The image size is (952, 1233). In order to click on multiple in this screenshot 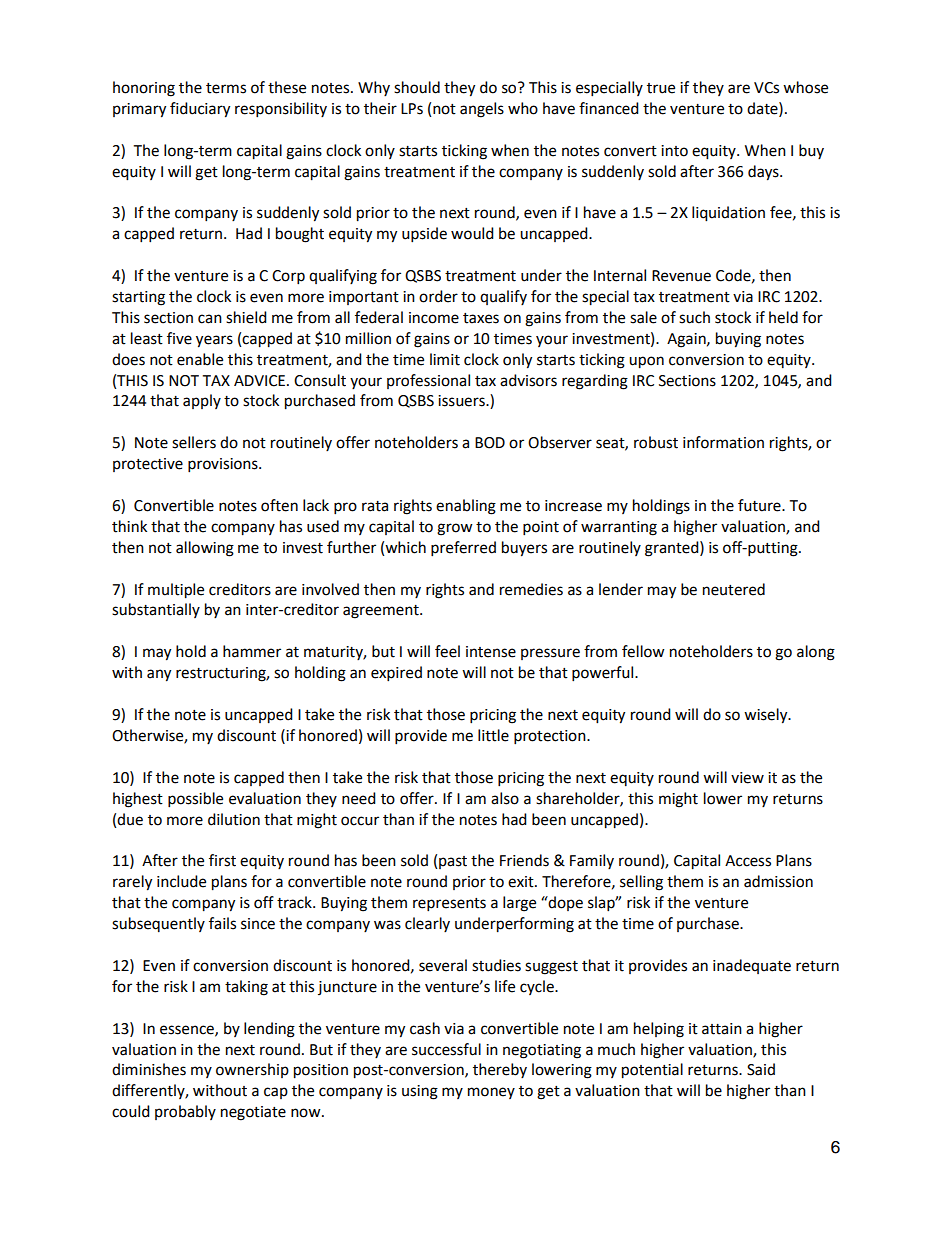, I will do `click(176, 591)`.
